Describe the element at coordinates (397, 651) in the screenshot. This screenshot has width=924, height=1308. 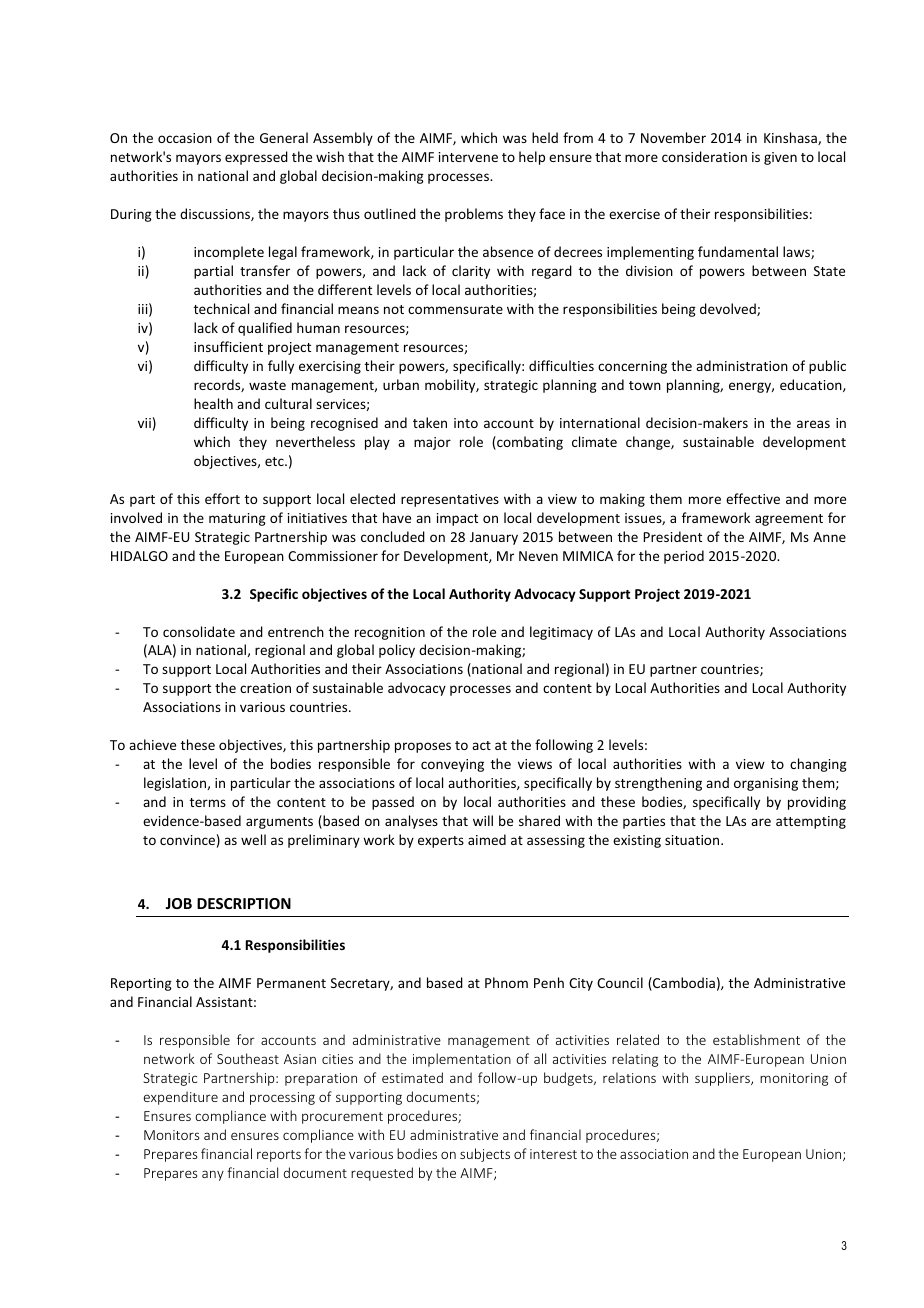
I see `policy` at that location.
